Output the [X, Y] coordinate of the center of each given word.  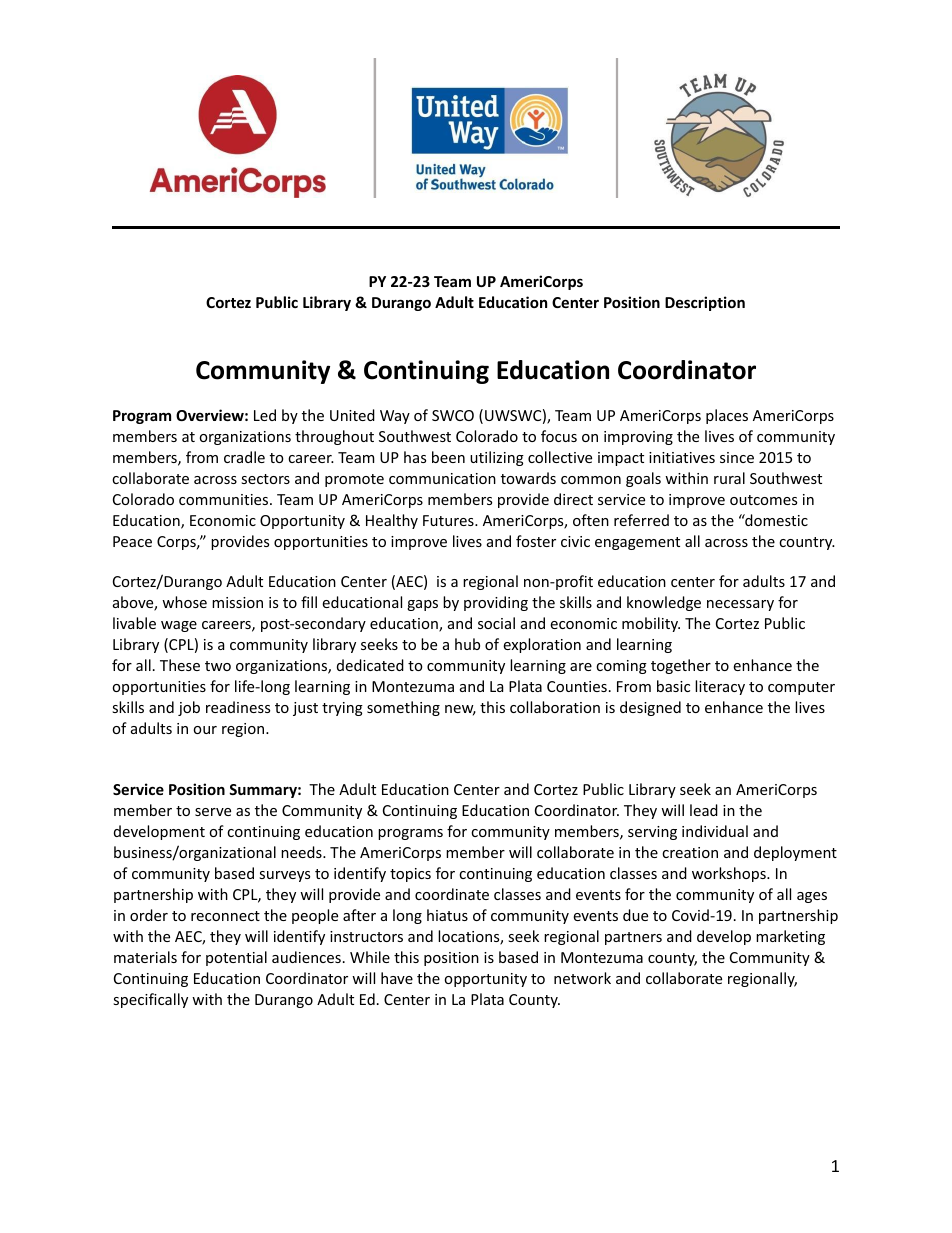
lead [704, 810]
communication [442, 478]
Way [395, 417]
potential [236, 958]
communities [225, 499]
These [180, 665]
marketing [790, 937]
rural [729, 478]
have [397, 978]
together [681, 666]
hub [467, 644]
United [352, 415]
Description [705, 303]
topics [410, 875]
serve [213, 812]
